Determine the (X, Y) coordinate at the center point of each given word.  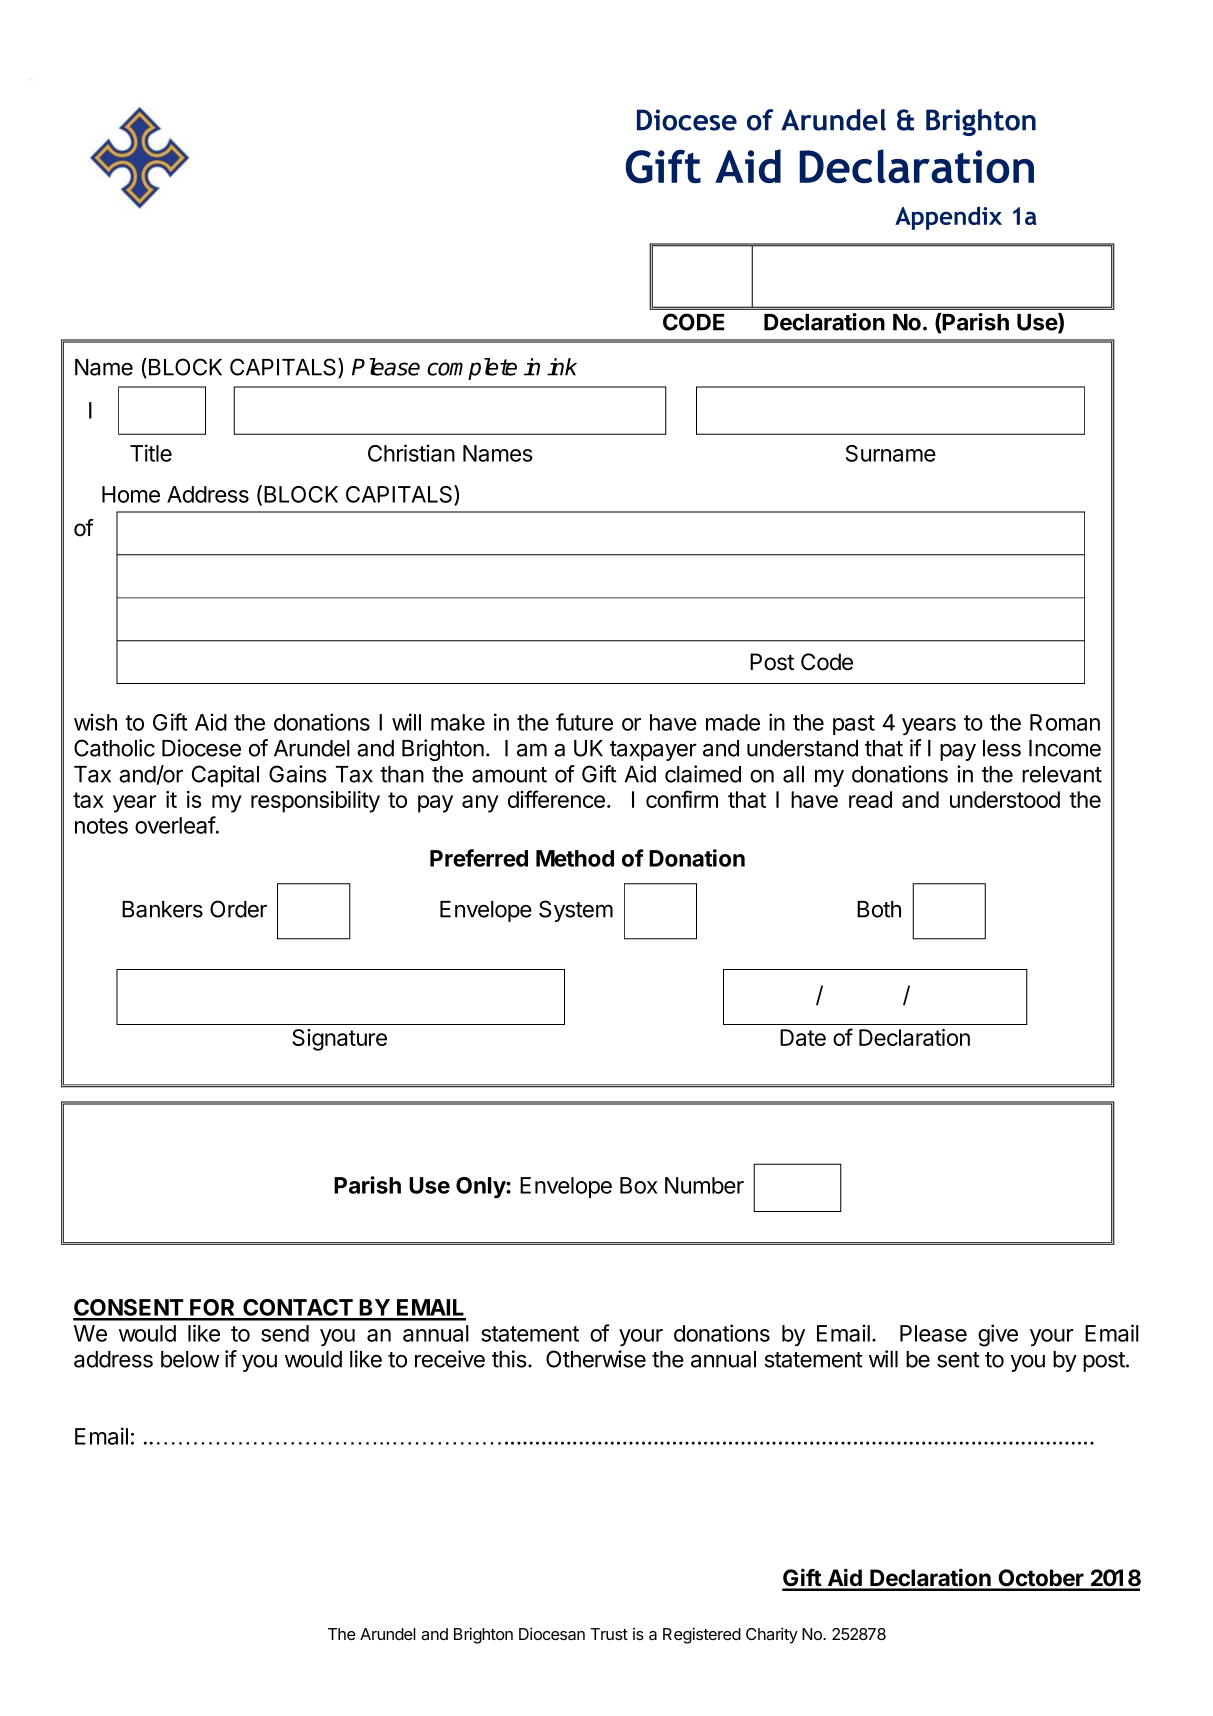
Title (151, 453)
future (584, 722)
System (576, 911)
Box (639, 1185)
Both (879, 909)
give (998, 1335)
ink (562, 367)
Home (131, 494)
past (854, 725)
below (190, 1359)
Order (238, 909)
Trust (609, 1634)
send (285, 1333)
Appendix (948, 218)
